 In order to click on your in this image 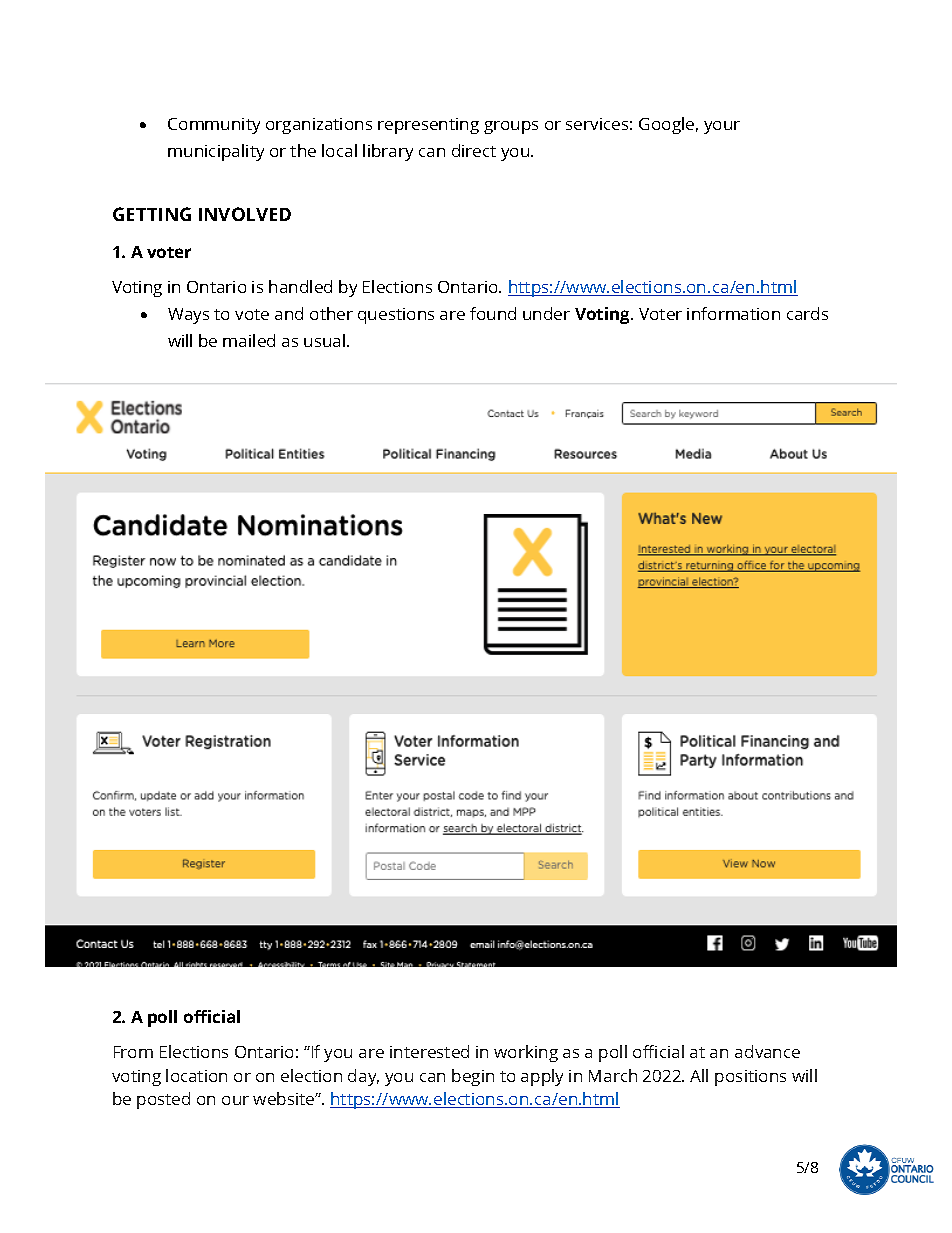, I will do `click(722, 127)`.
